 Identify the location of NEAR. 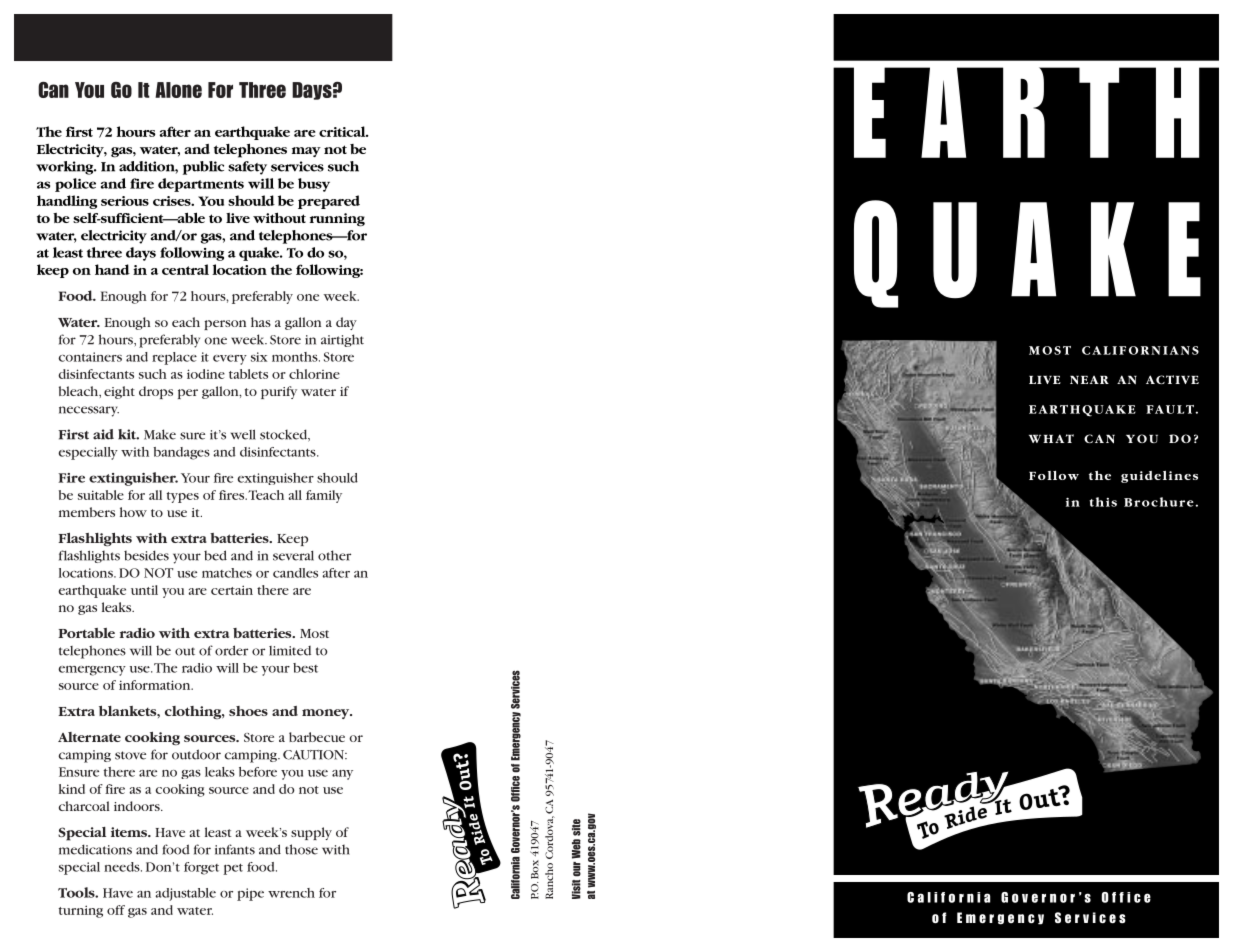
(1089, 380).
